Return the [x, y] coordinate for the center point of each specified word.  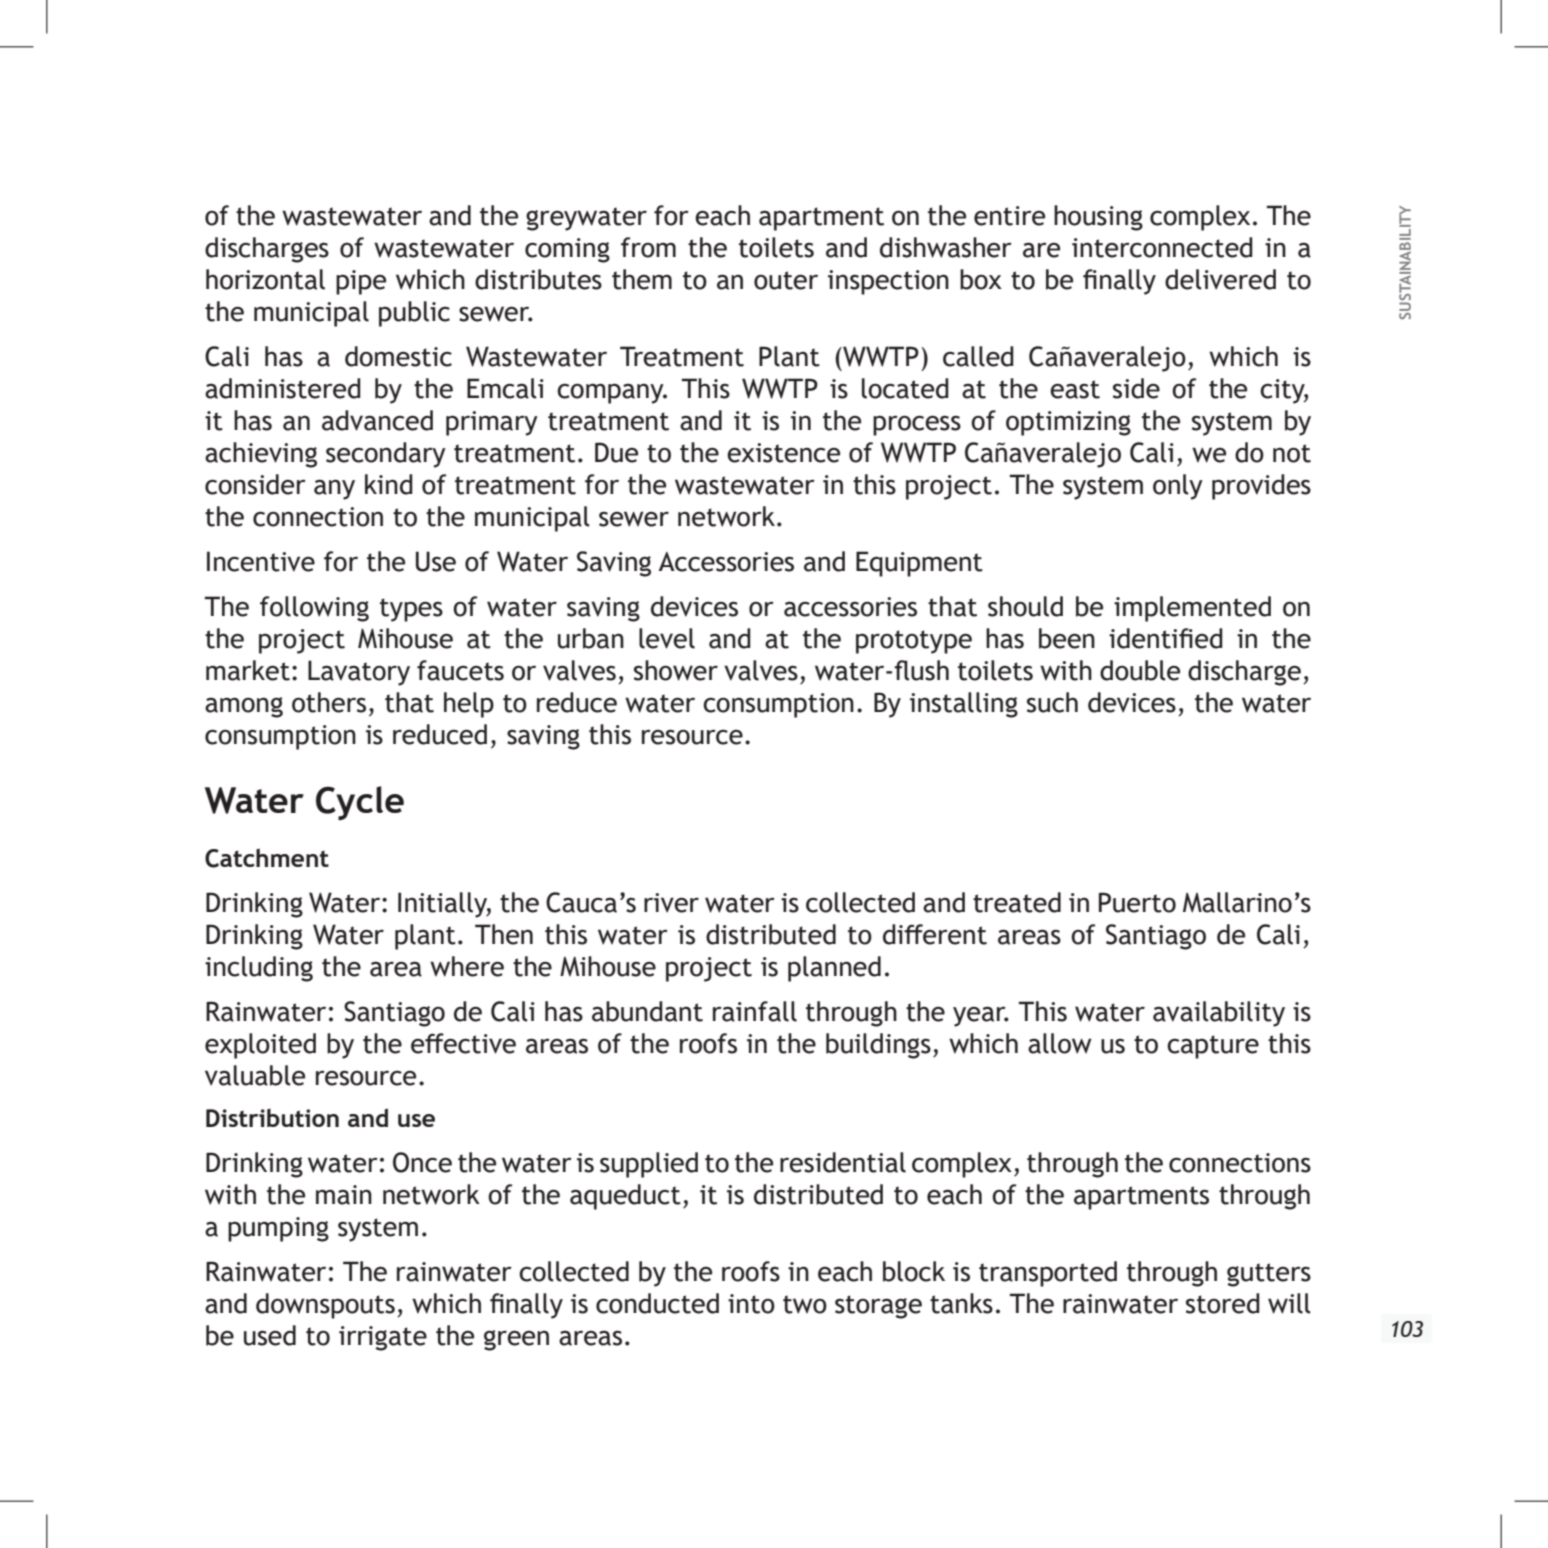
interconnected [1162, 247]
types [411, 610]
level [667, 638]
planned [834, 969]
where [467, 966]
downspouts [325, 1306]
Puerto [1137, 902]
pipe [361, 282]
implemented [1192, 609]
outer [786, 280]
